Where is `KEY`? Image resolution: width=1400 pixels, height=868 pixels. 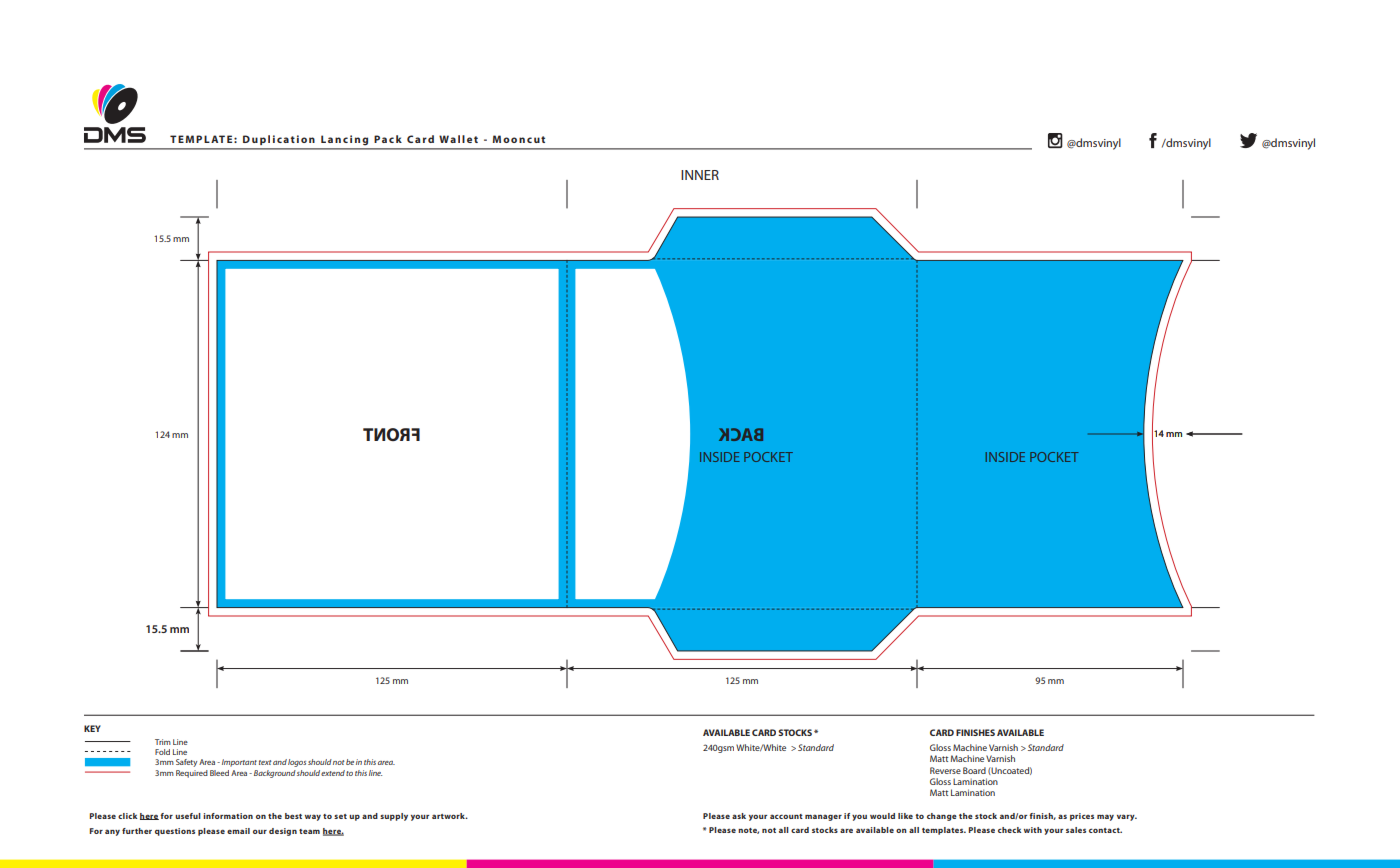 KEY is located at coordinates (92, 728).
